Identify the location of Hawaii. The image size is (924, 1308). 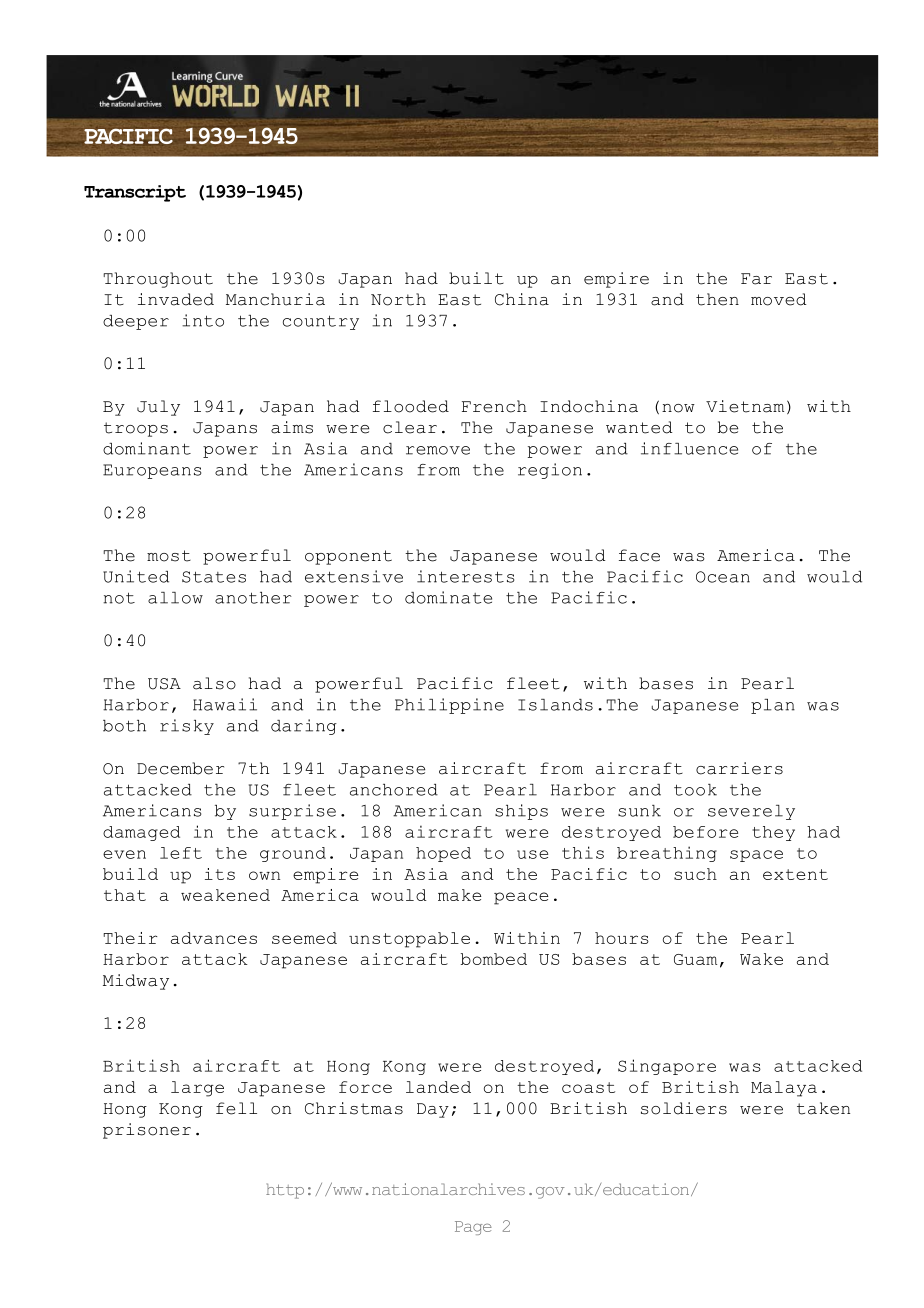
(225, 704).
